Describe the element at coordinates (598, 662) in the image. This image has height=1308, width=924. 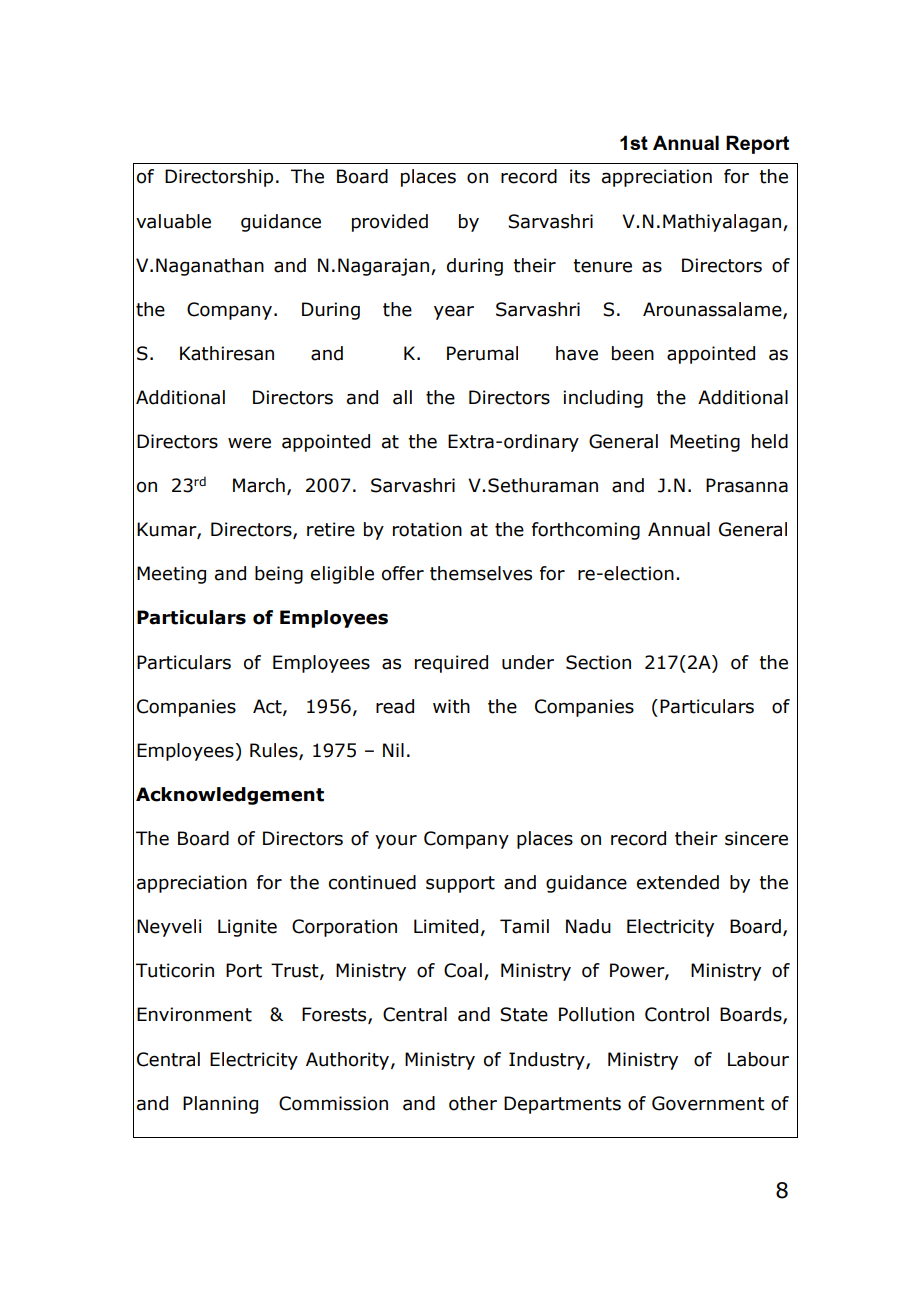
I see `Section` at that location.
